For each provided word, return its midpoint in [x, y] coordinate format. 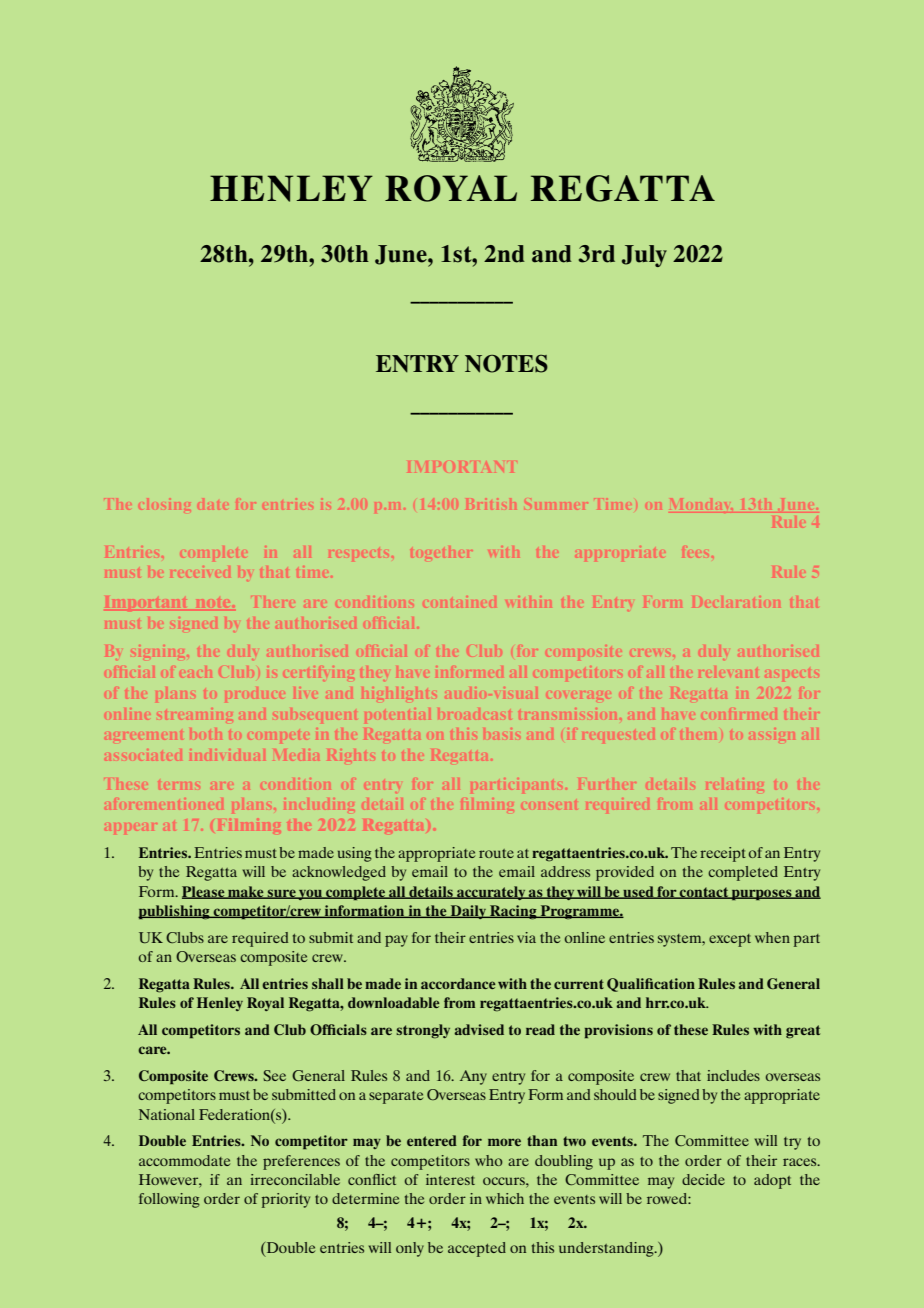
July [644, 256]
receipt [723, 854]
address [565, 871]
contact [704, 893]
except [730, 940]
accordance [458, 983]
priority [286, 1200]
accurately [491, 893]
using [355, 854]
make [246, 892]
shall [328, 983]
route [496, 853]
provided [625, 873]
